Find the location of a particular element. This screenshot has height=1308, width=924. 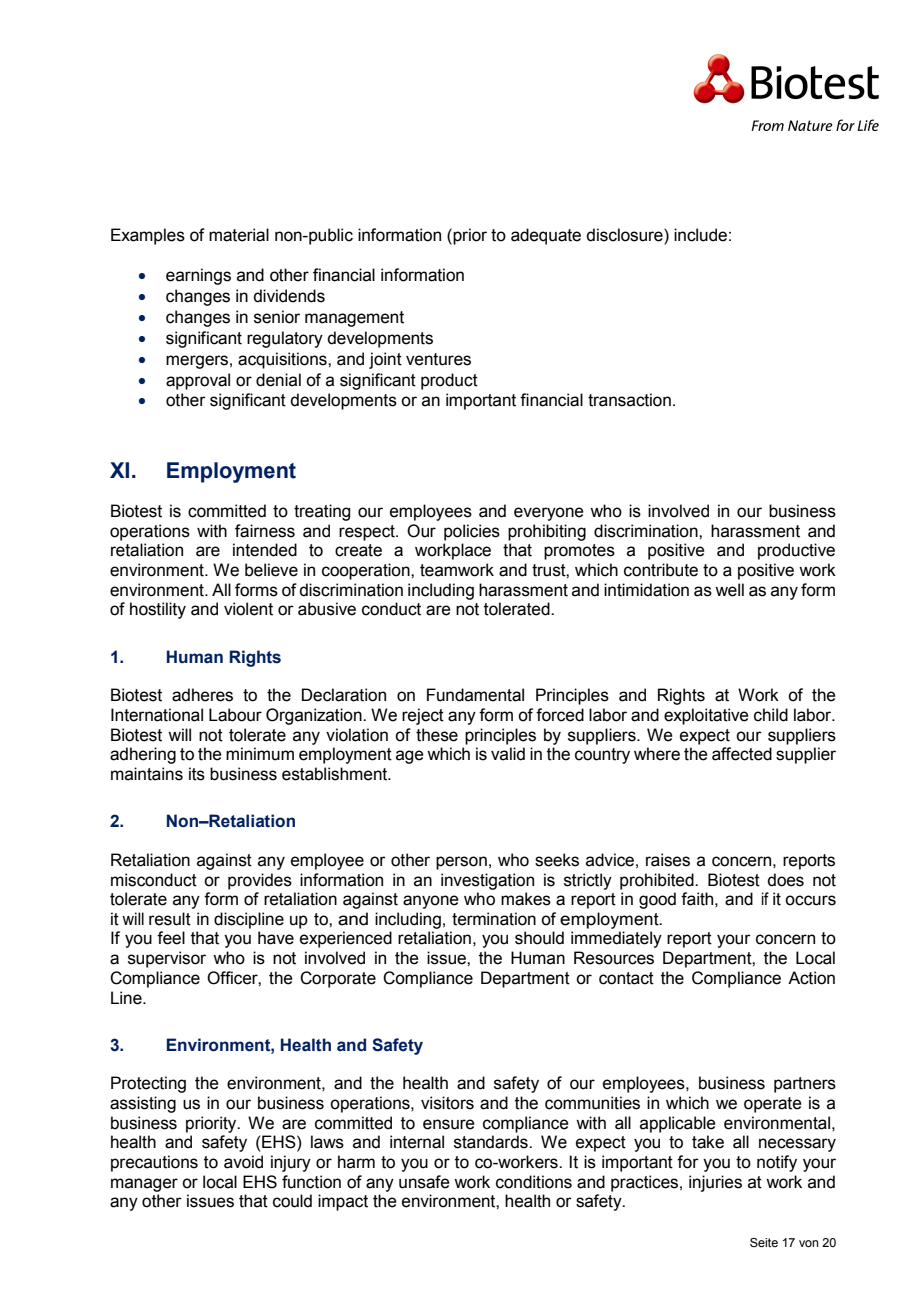

person is located at coordinates (461, 863).
